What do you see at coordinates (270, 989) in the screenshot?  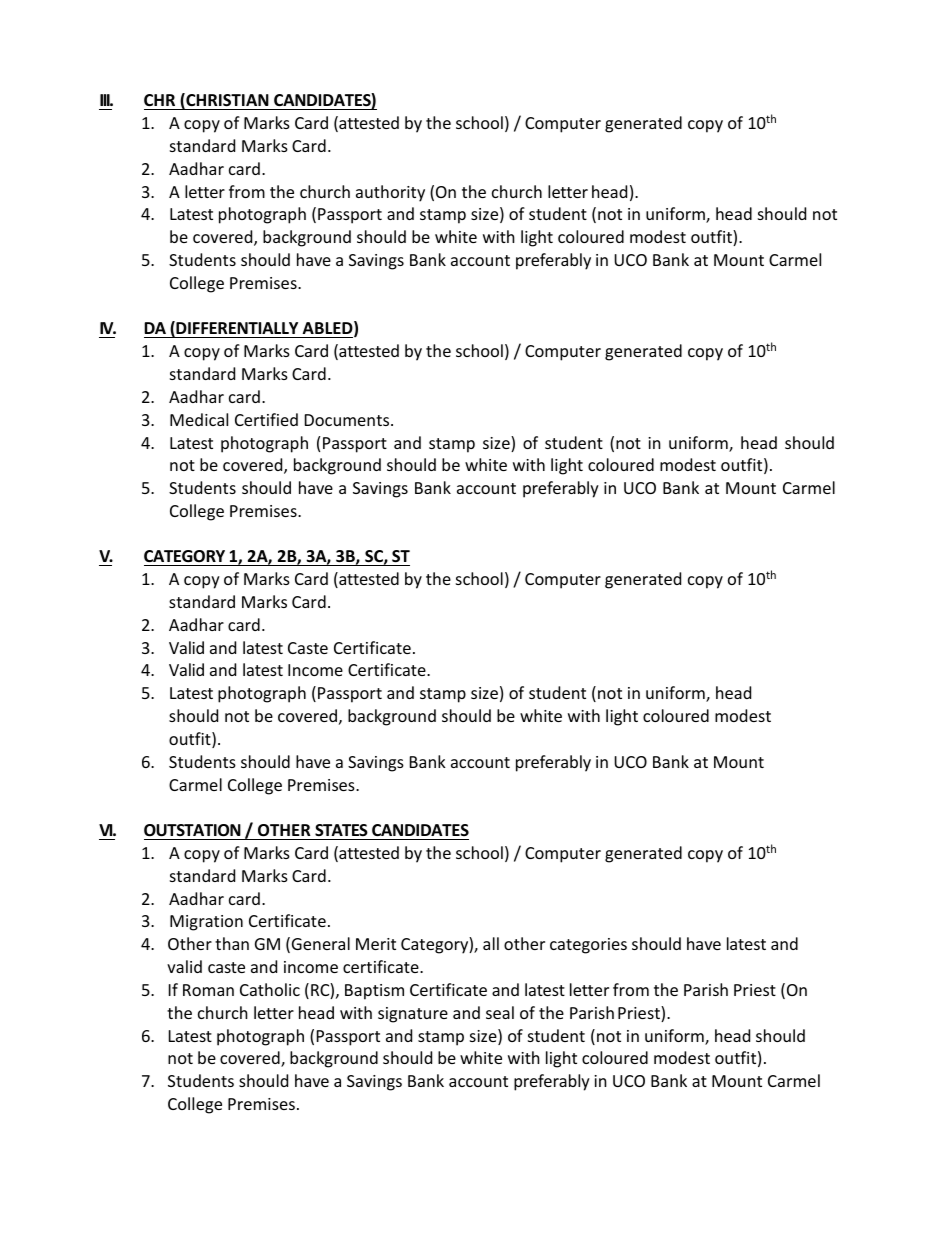 I see `Catholic` at bounding box center [270, 989].
